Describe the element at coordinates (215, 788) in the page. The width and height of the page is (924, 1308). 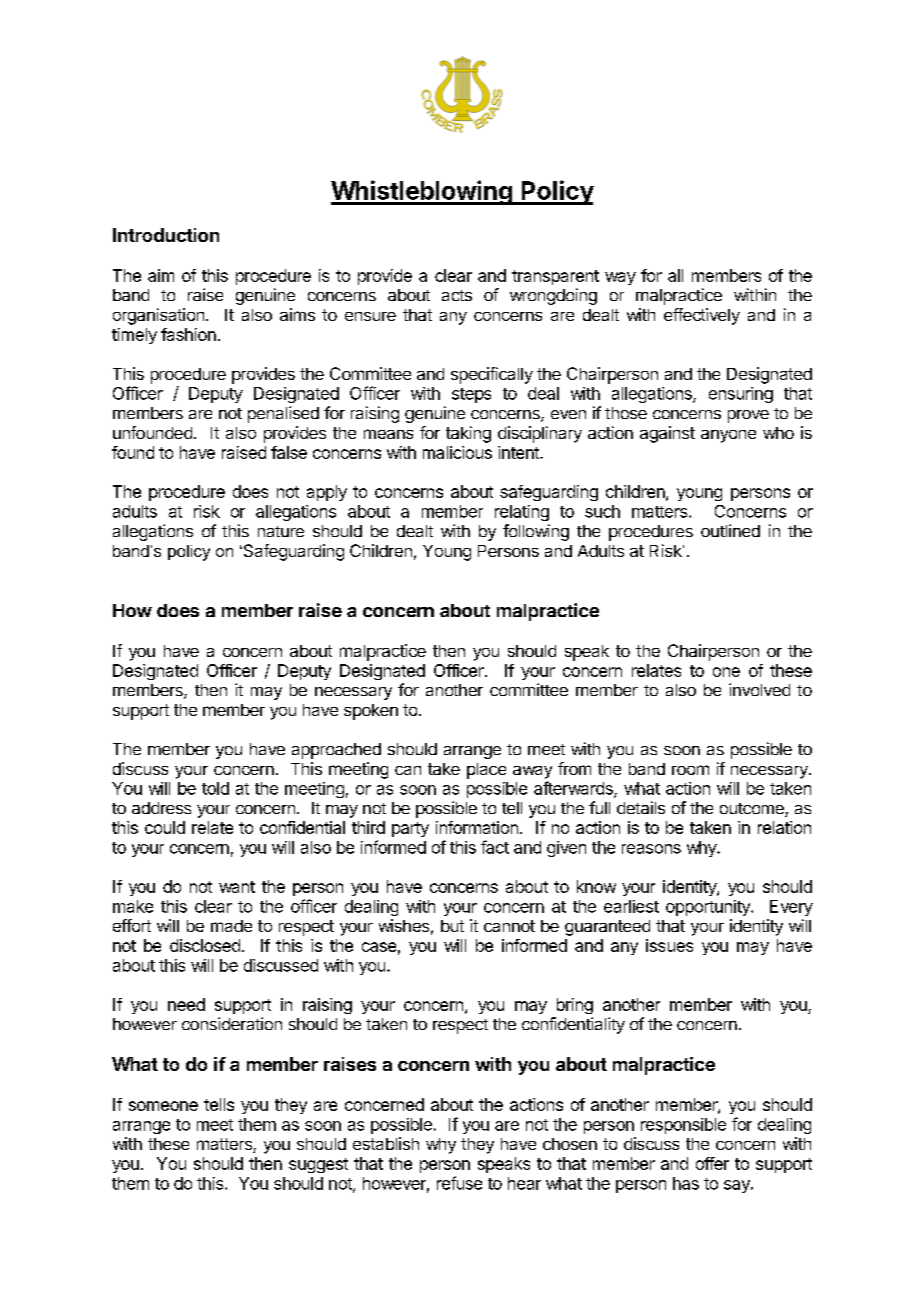
I see `told` at that location.
